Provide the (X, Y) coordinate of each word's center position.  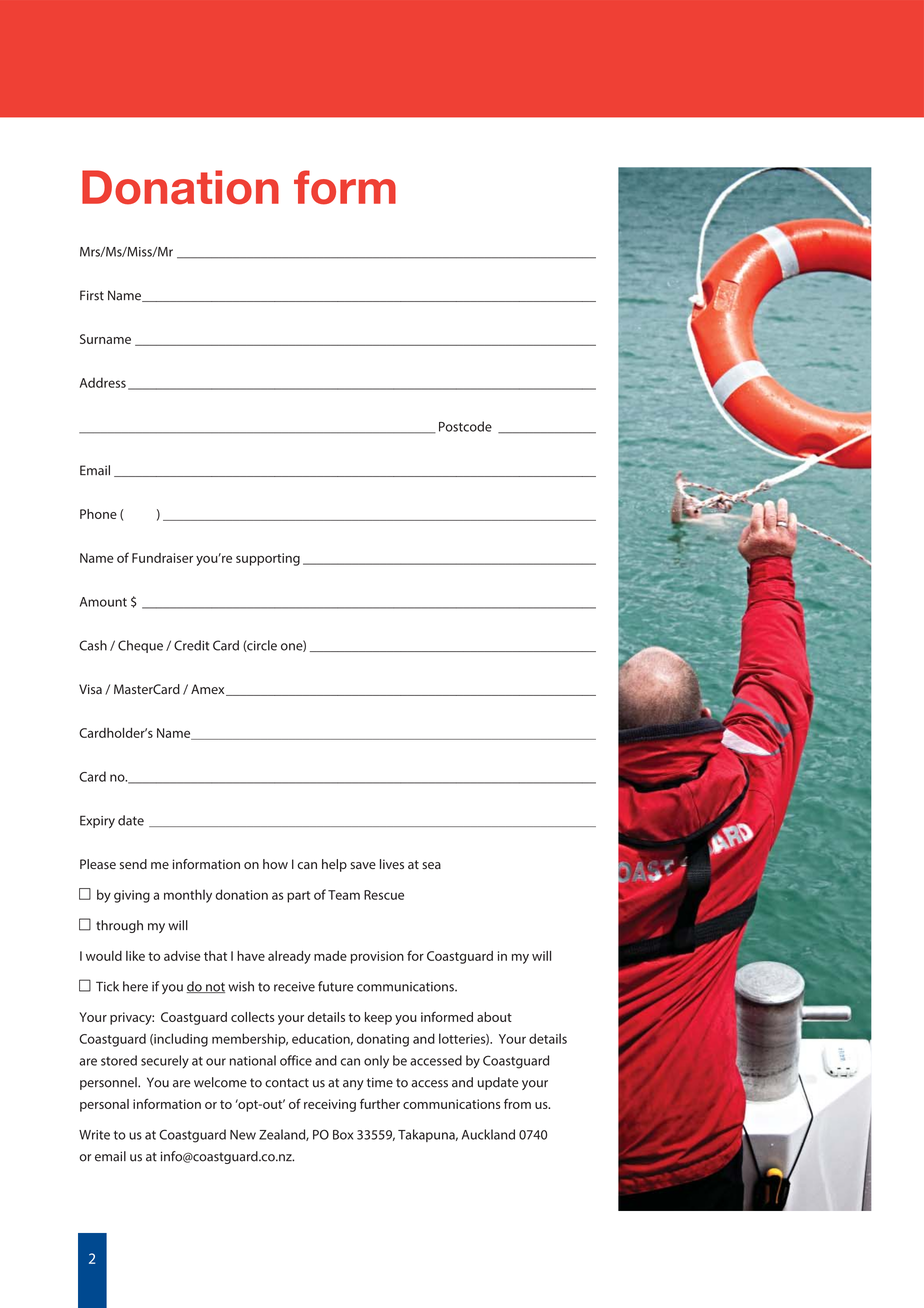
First (92, 295)
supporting (268, 559)
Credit (191, 645)
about (494, 1017)
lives (392, 864)
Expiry (97, 821)
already (289, 957)
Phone (98, 514)
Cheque (140, 646)
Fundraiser (162, 558)
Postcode (465, 426)
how (275, 864)
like (135, 956)
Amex (209, 690)
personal (104, 1105)
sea (431, 865)
